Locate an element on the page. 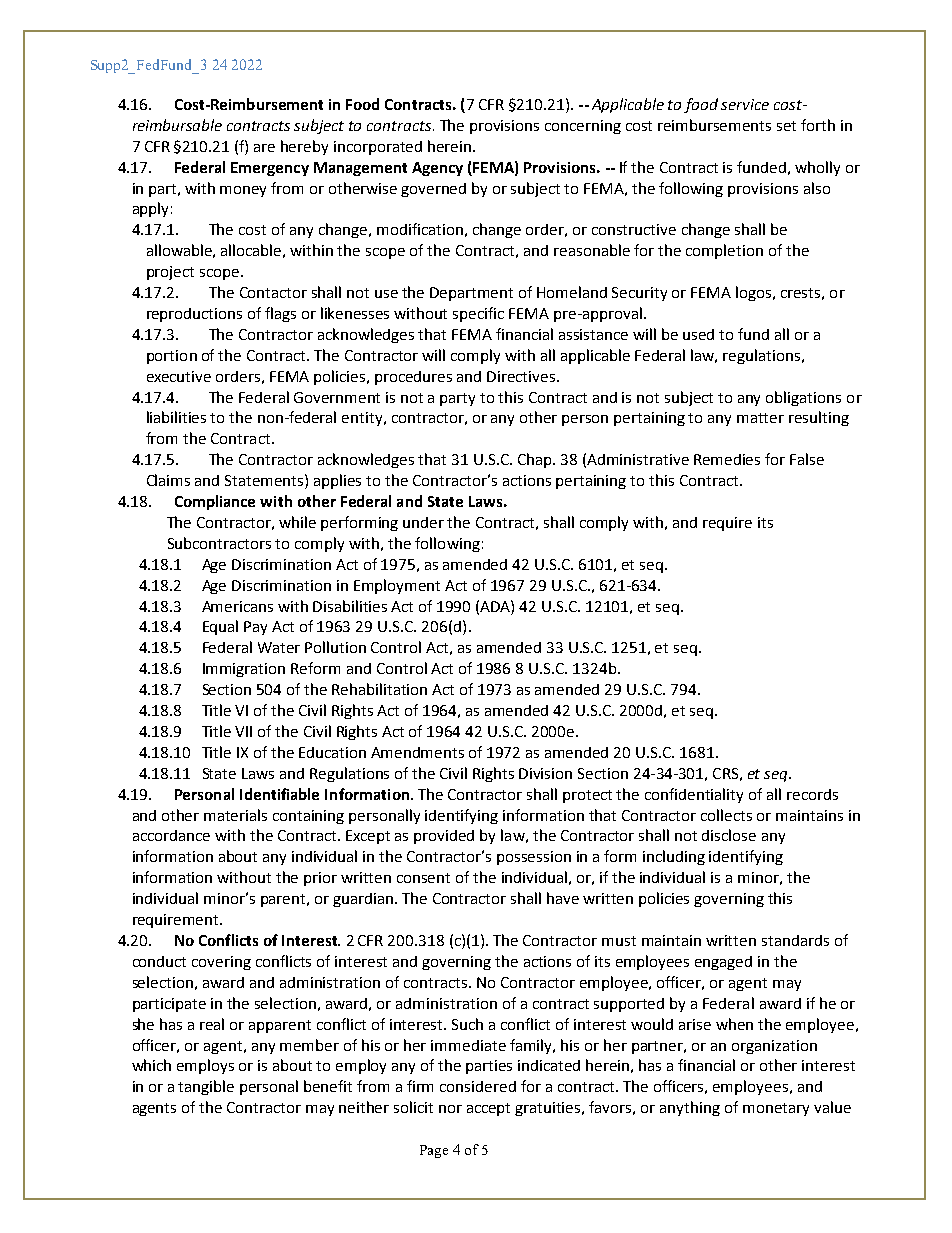  Emergency is located at coordinates (270, 169).
